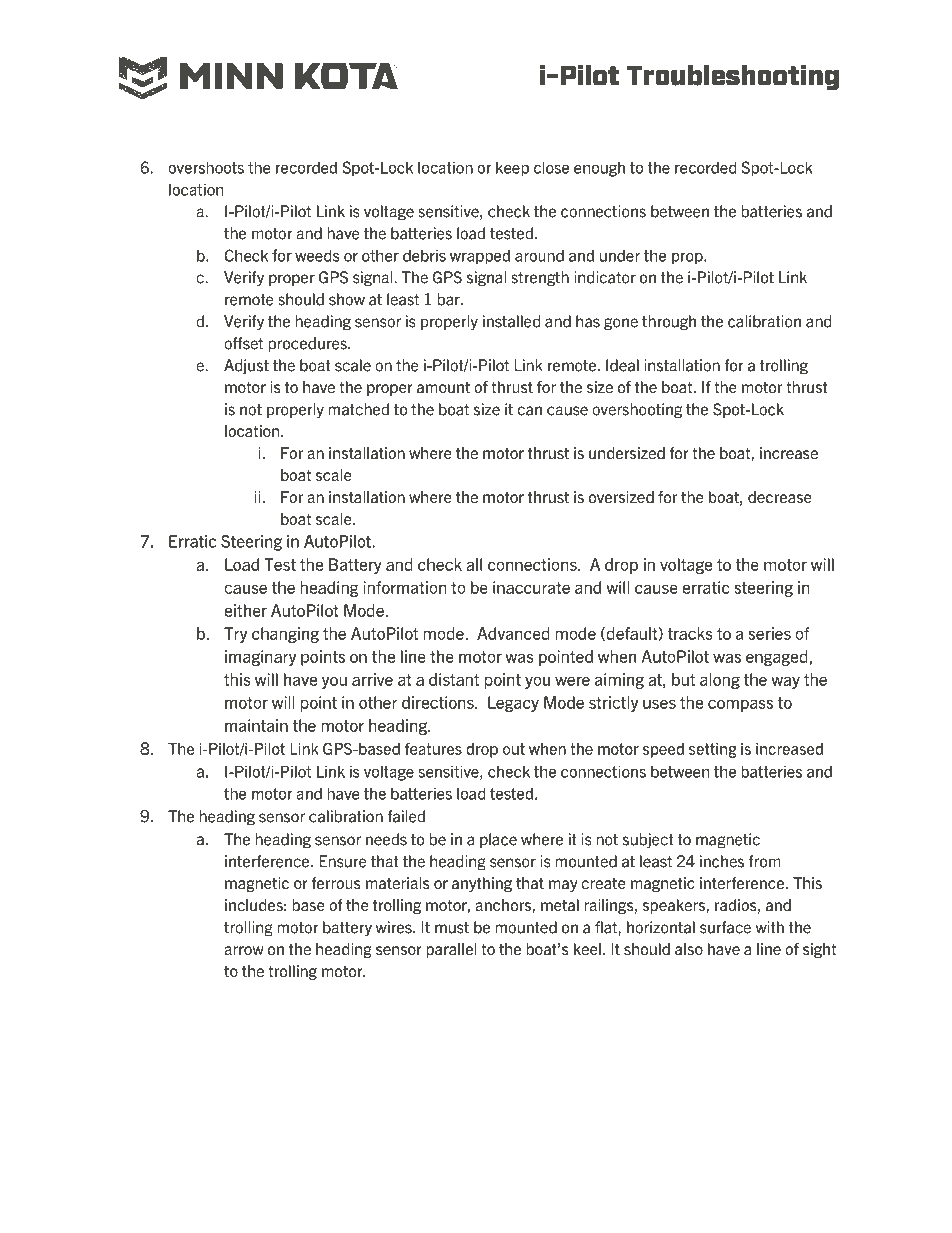 The width and height of the screenshot is (952, 1233). What do you see at coordinates (530, 411) in the screenshot?
I see `can` at bounding box center [530, 411].
